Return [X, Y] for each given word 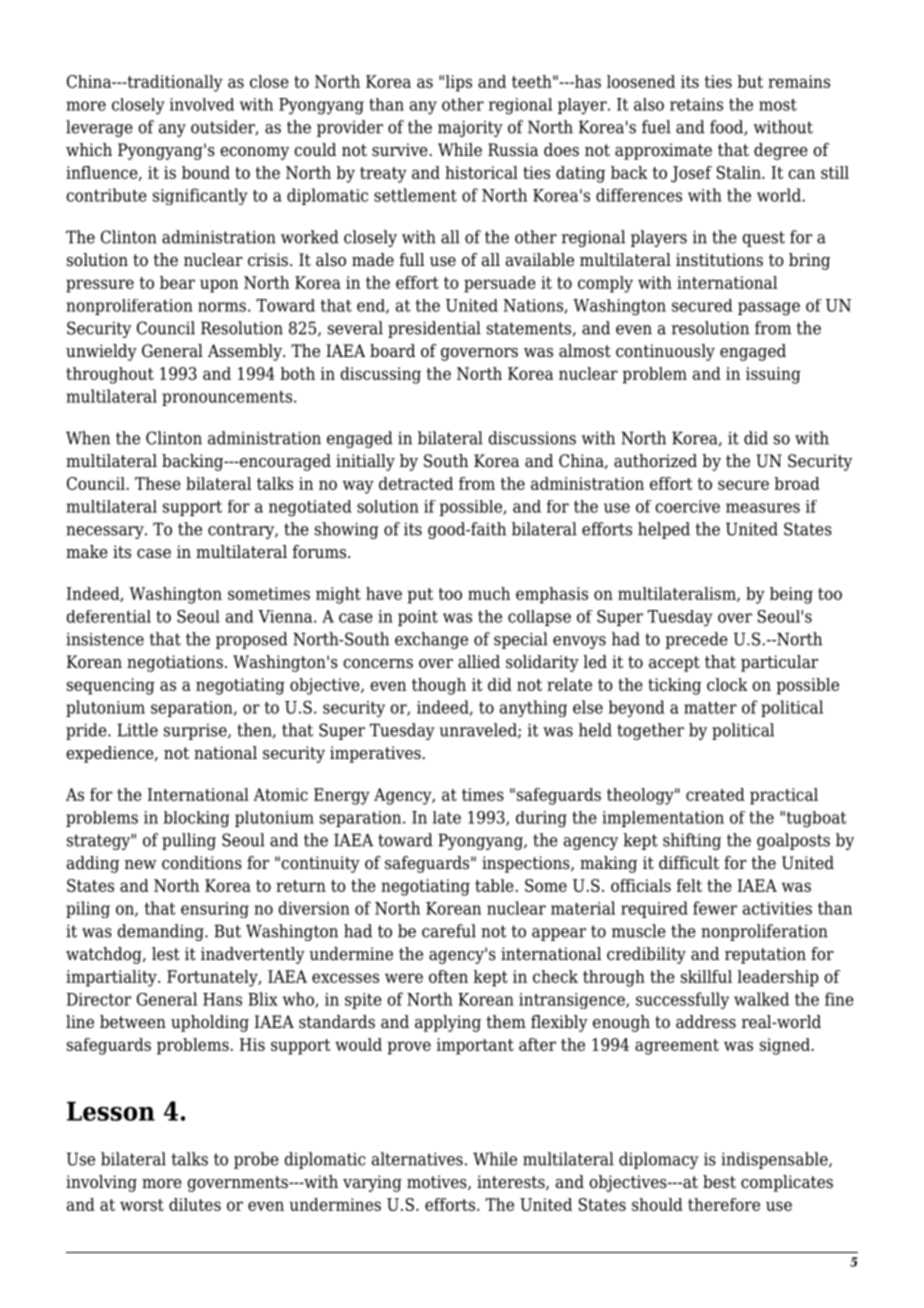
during [541, 819]
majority [470, 128]
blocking [197, 819]
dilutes [195, 1204]
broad [797, 483]
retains [696, 104]
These [158, 483]
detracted [416, 483]
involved [202, 104]
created [715, 794]
